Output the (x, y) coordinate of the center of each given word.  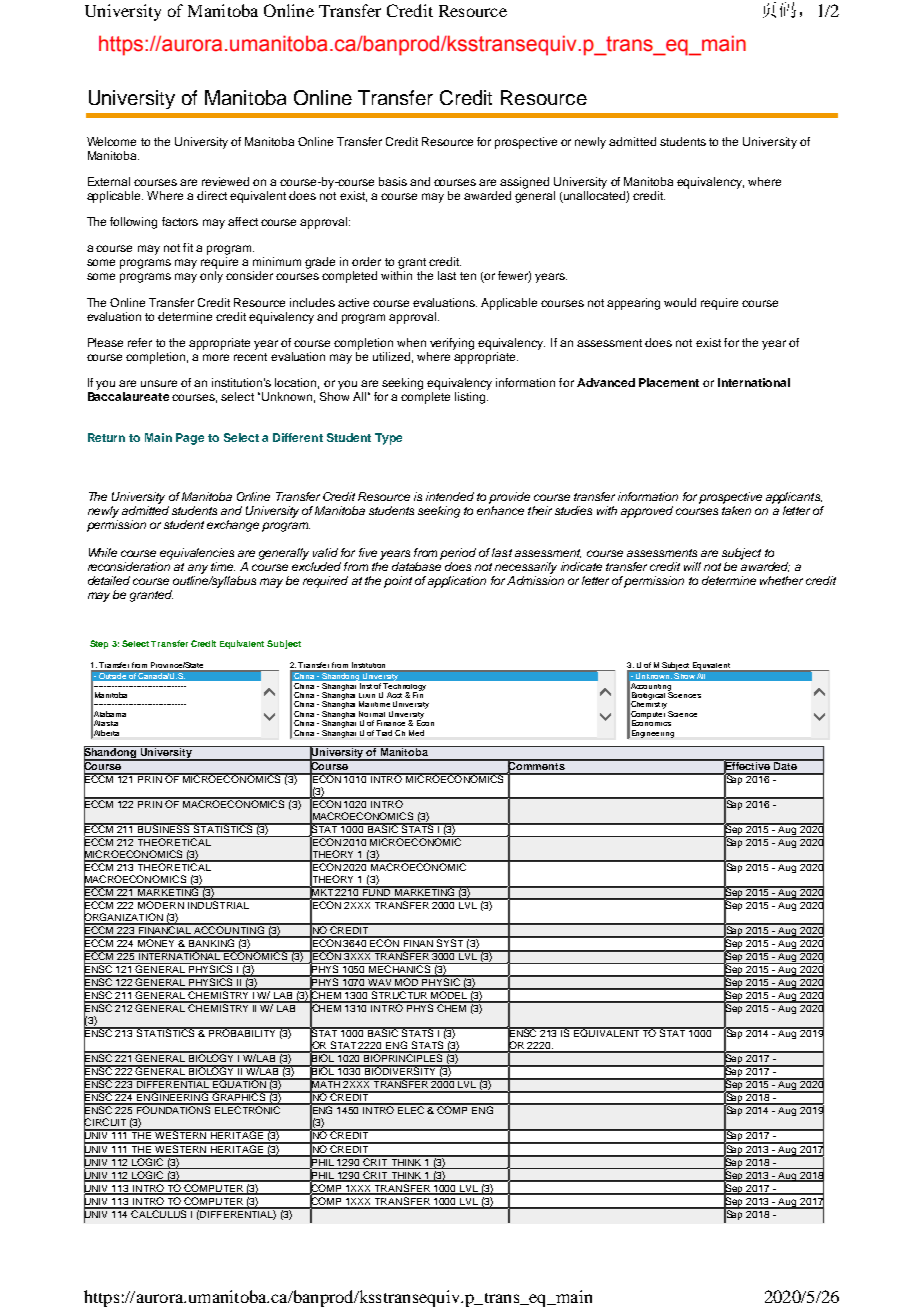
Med (416, 733)
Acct (394, 695)
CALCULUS (159, 1213)
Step (99, 644)
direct (212, 195)
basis (393, 181)
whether (781, 580)
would (680, 302)
